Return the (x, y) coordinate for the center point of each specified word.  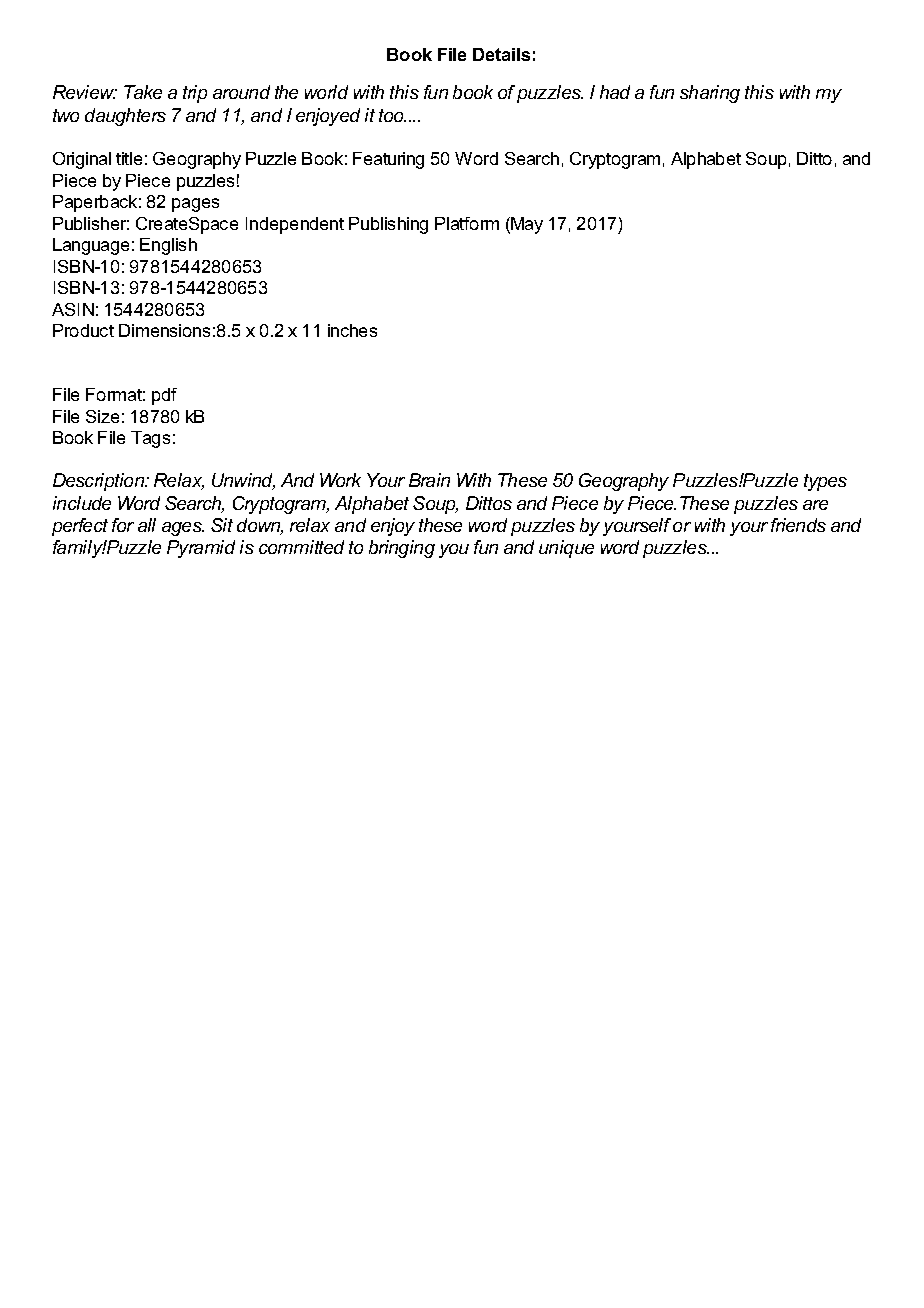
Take (143, 92)
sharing (710, 94)
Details (501, 54)
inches (352, 330)
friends (798, 525)
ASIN (73, 309)
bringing (402, 549)
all (147, 525)
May (526, 225)
